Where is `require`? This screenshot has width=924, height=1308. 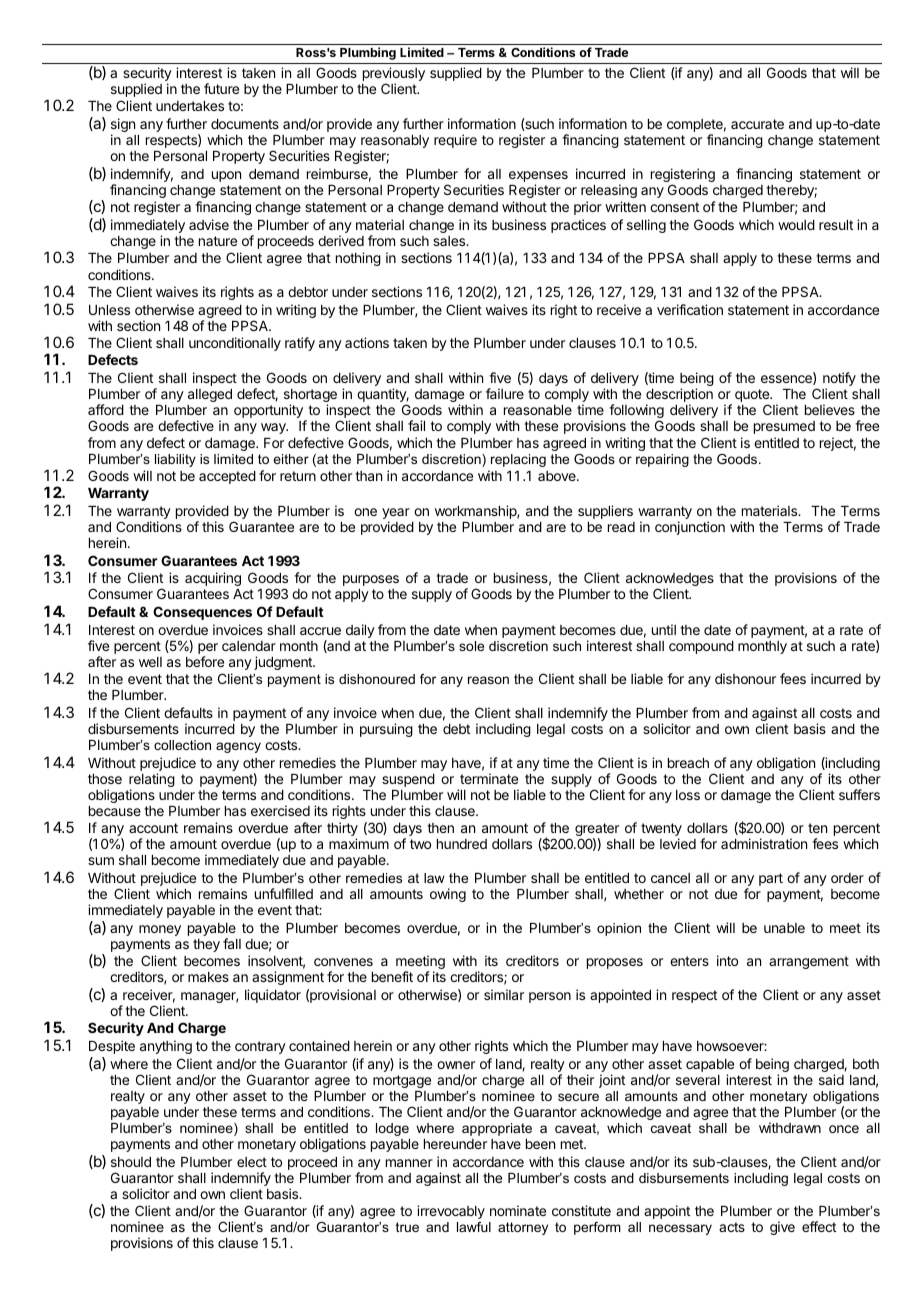 require is located at coordinates (455, 141).
